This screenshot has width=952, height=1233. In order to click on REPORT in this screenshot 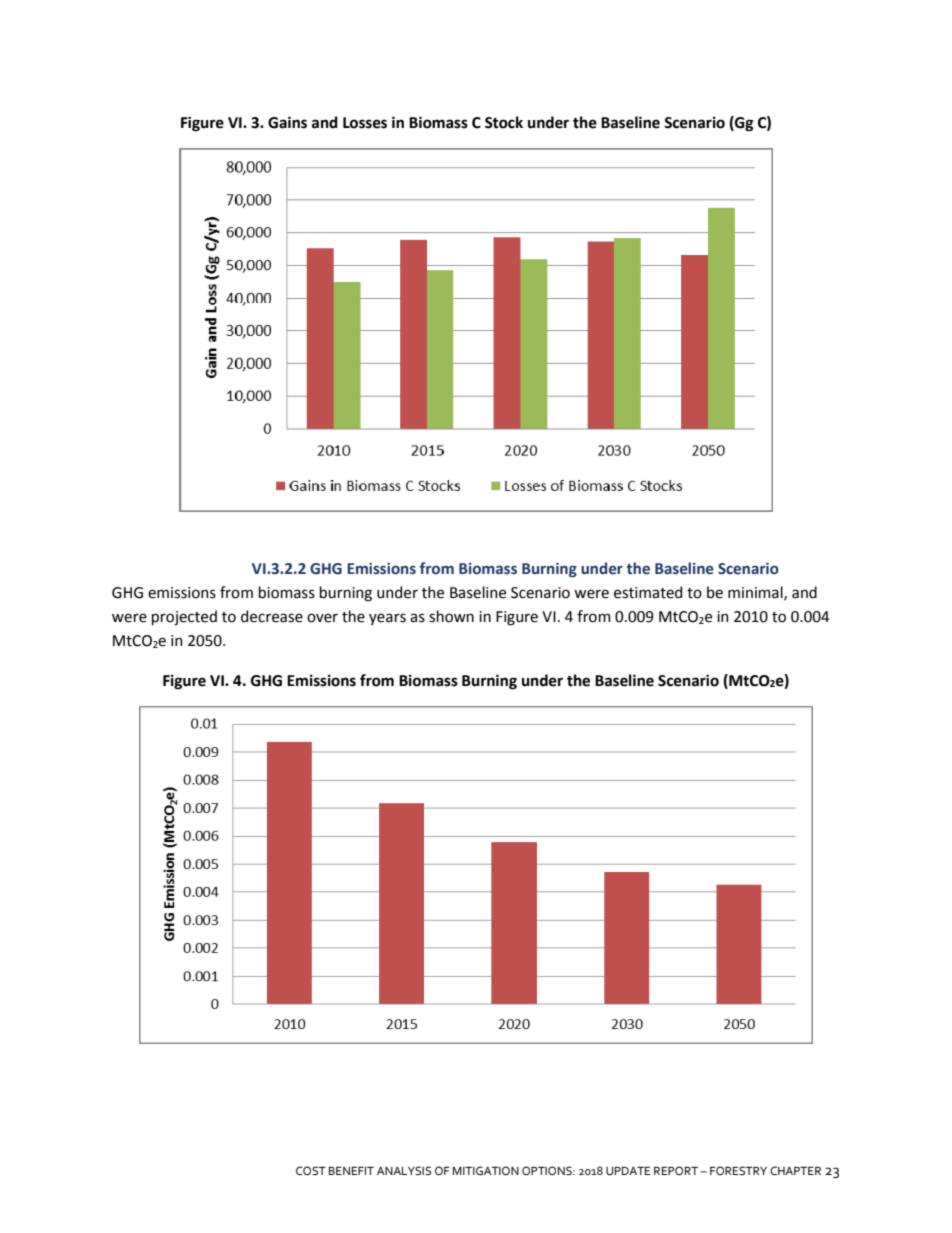, I will do `click(677, 1170)`.
